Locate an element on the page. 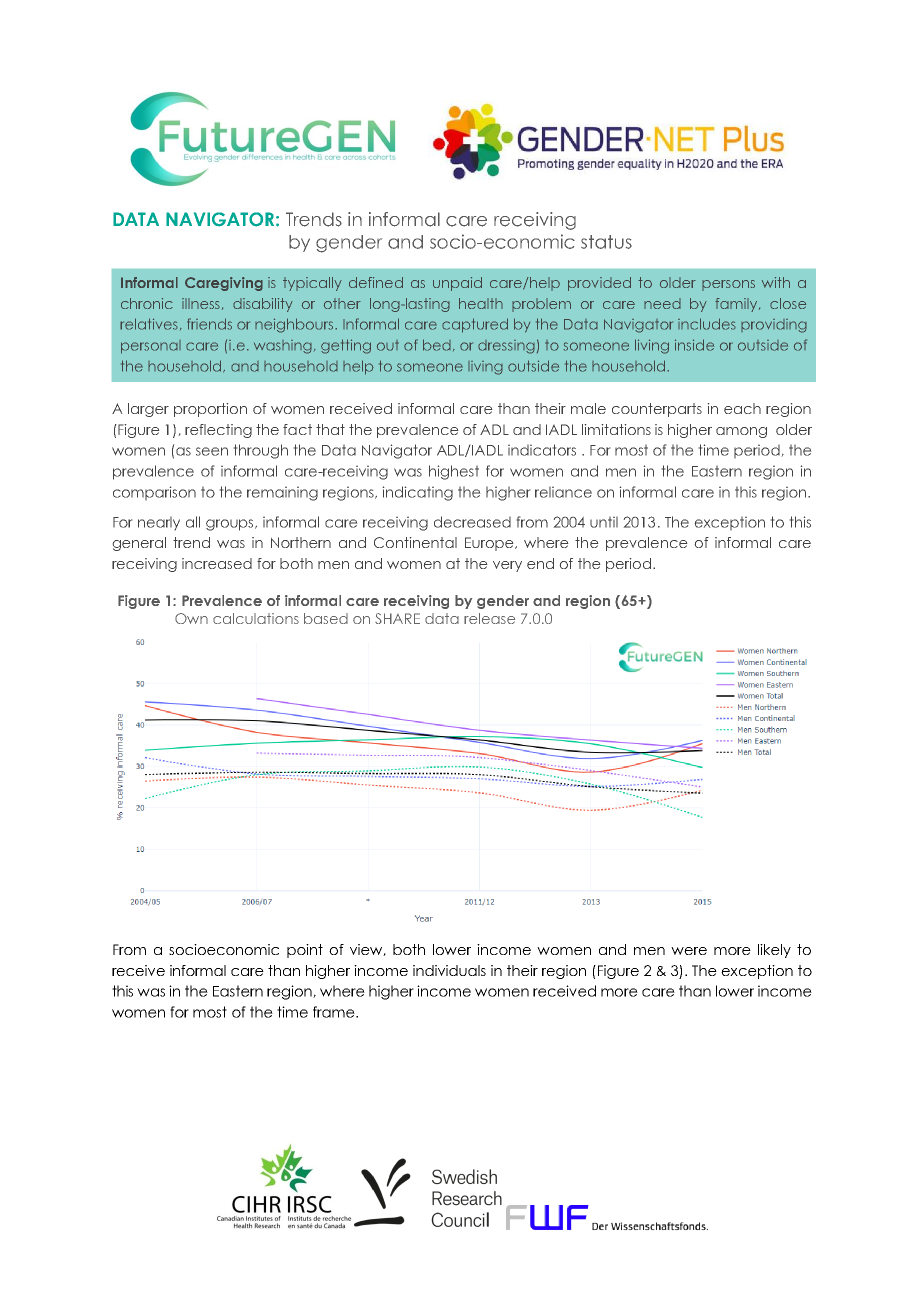  point is located at coordinates (305, 951).
